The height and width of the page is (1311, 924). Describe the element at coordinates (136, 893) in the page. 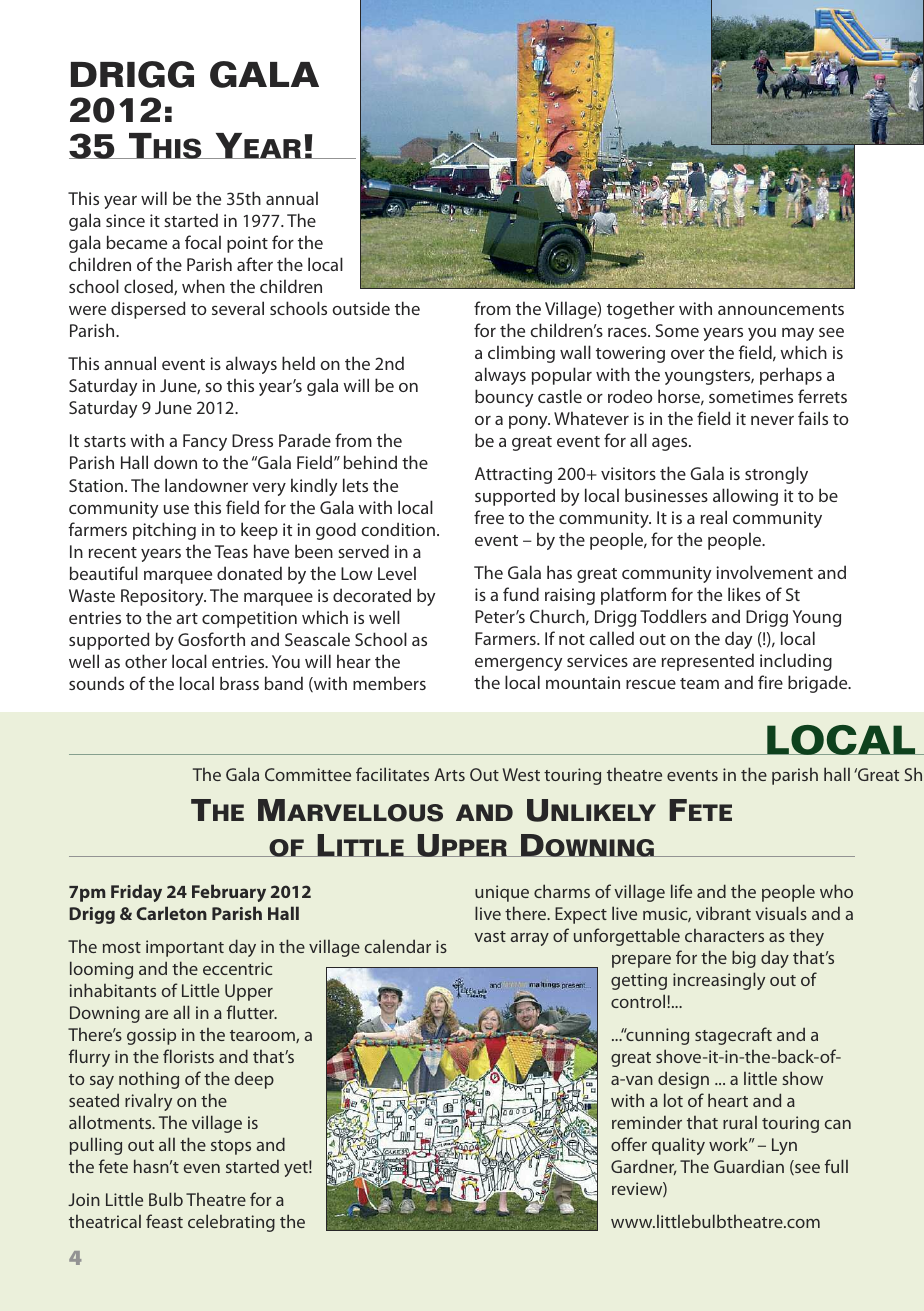

I see `Friday` at that location.
